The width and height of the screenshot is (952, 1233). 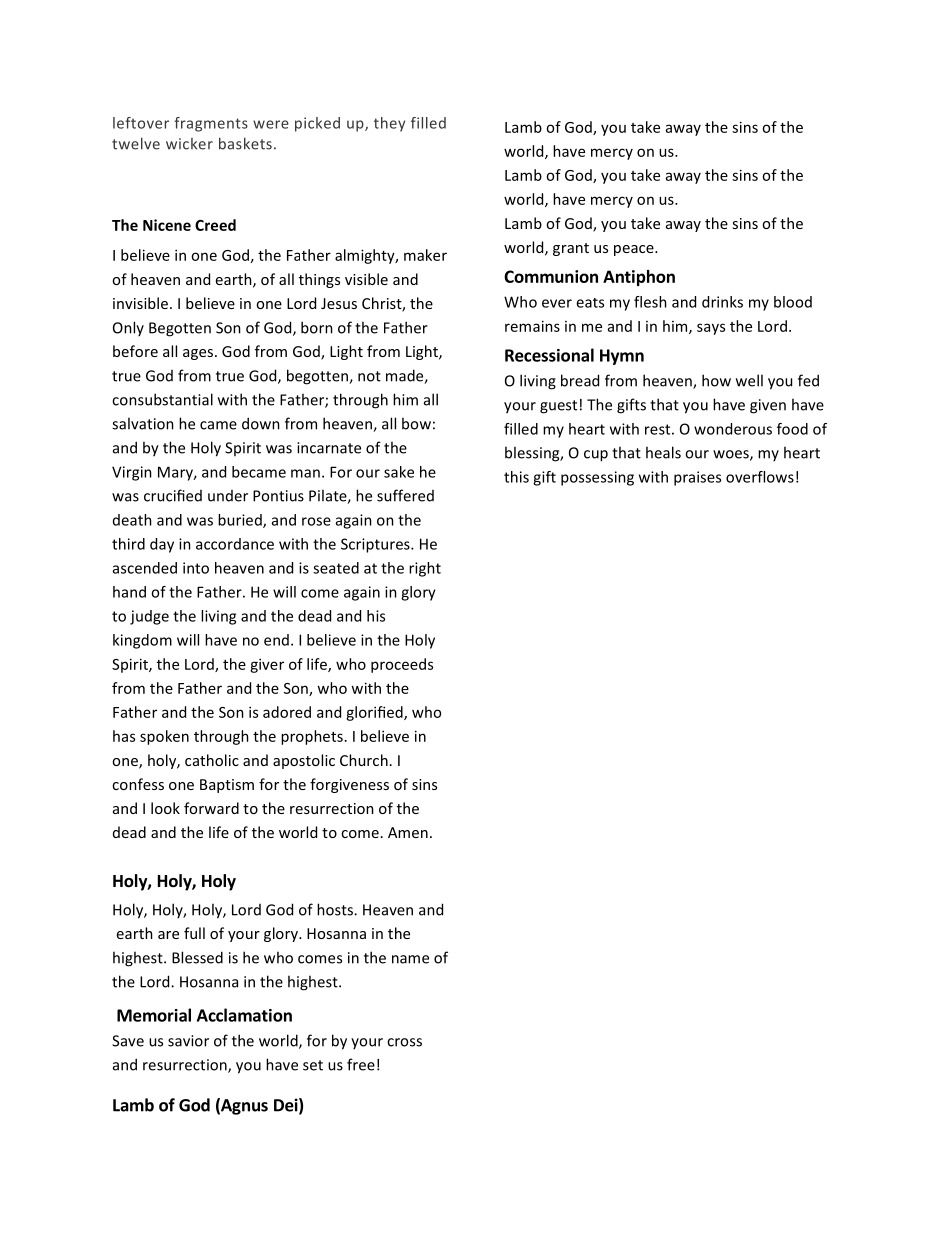 I want to click on Church, so click(x=364, y=760).
